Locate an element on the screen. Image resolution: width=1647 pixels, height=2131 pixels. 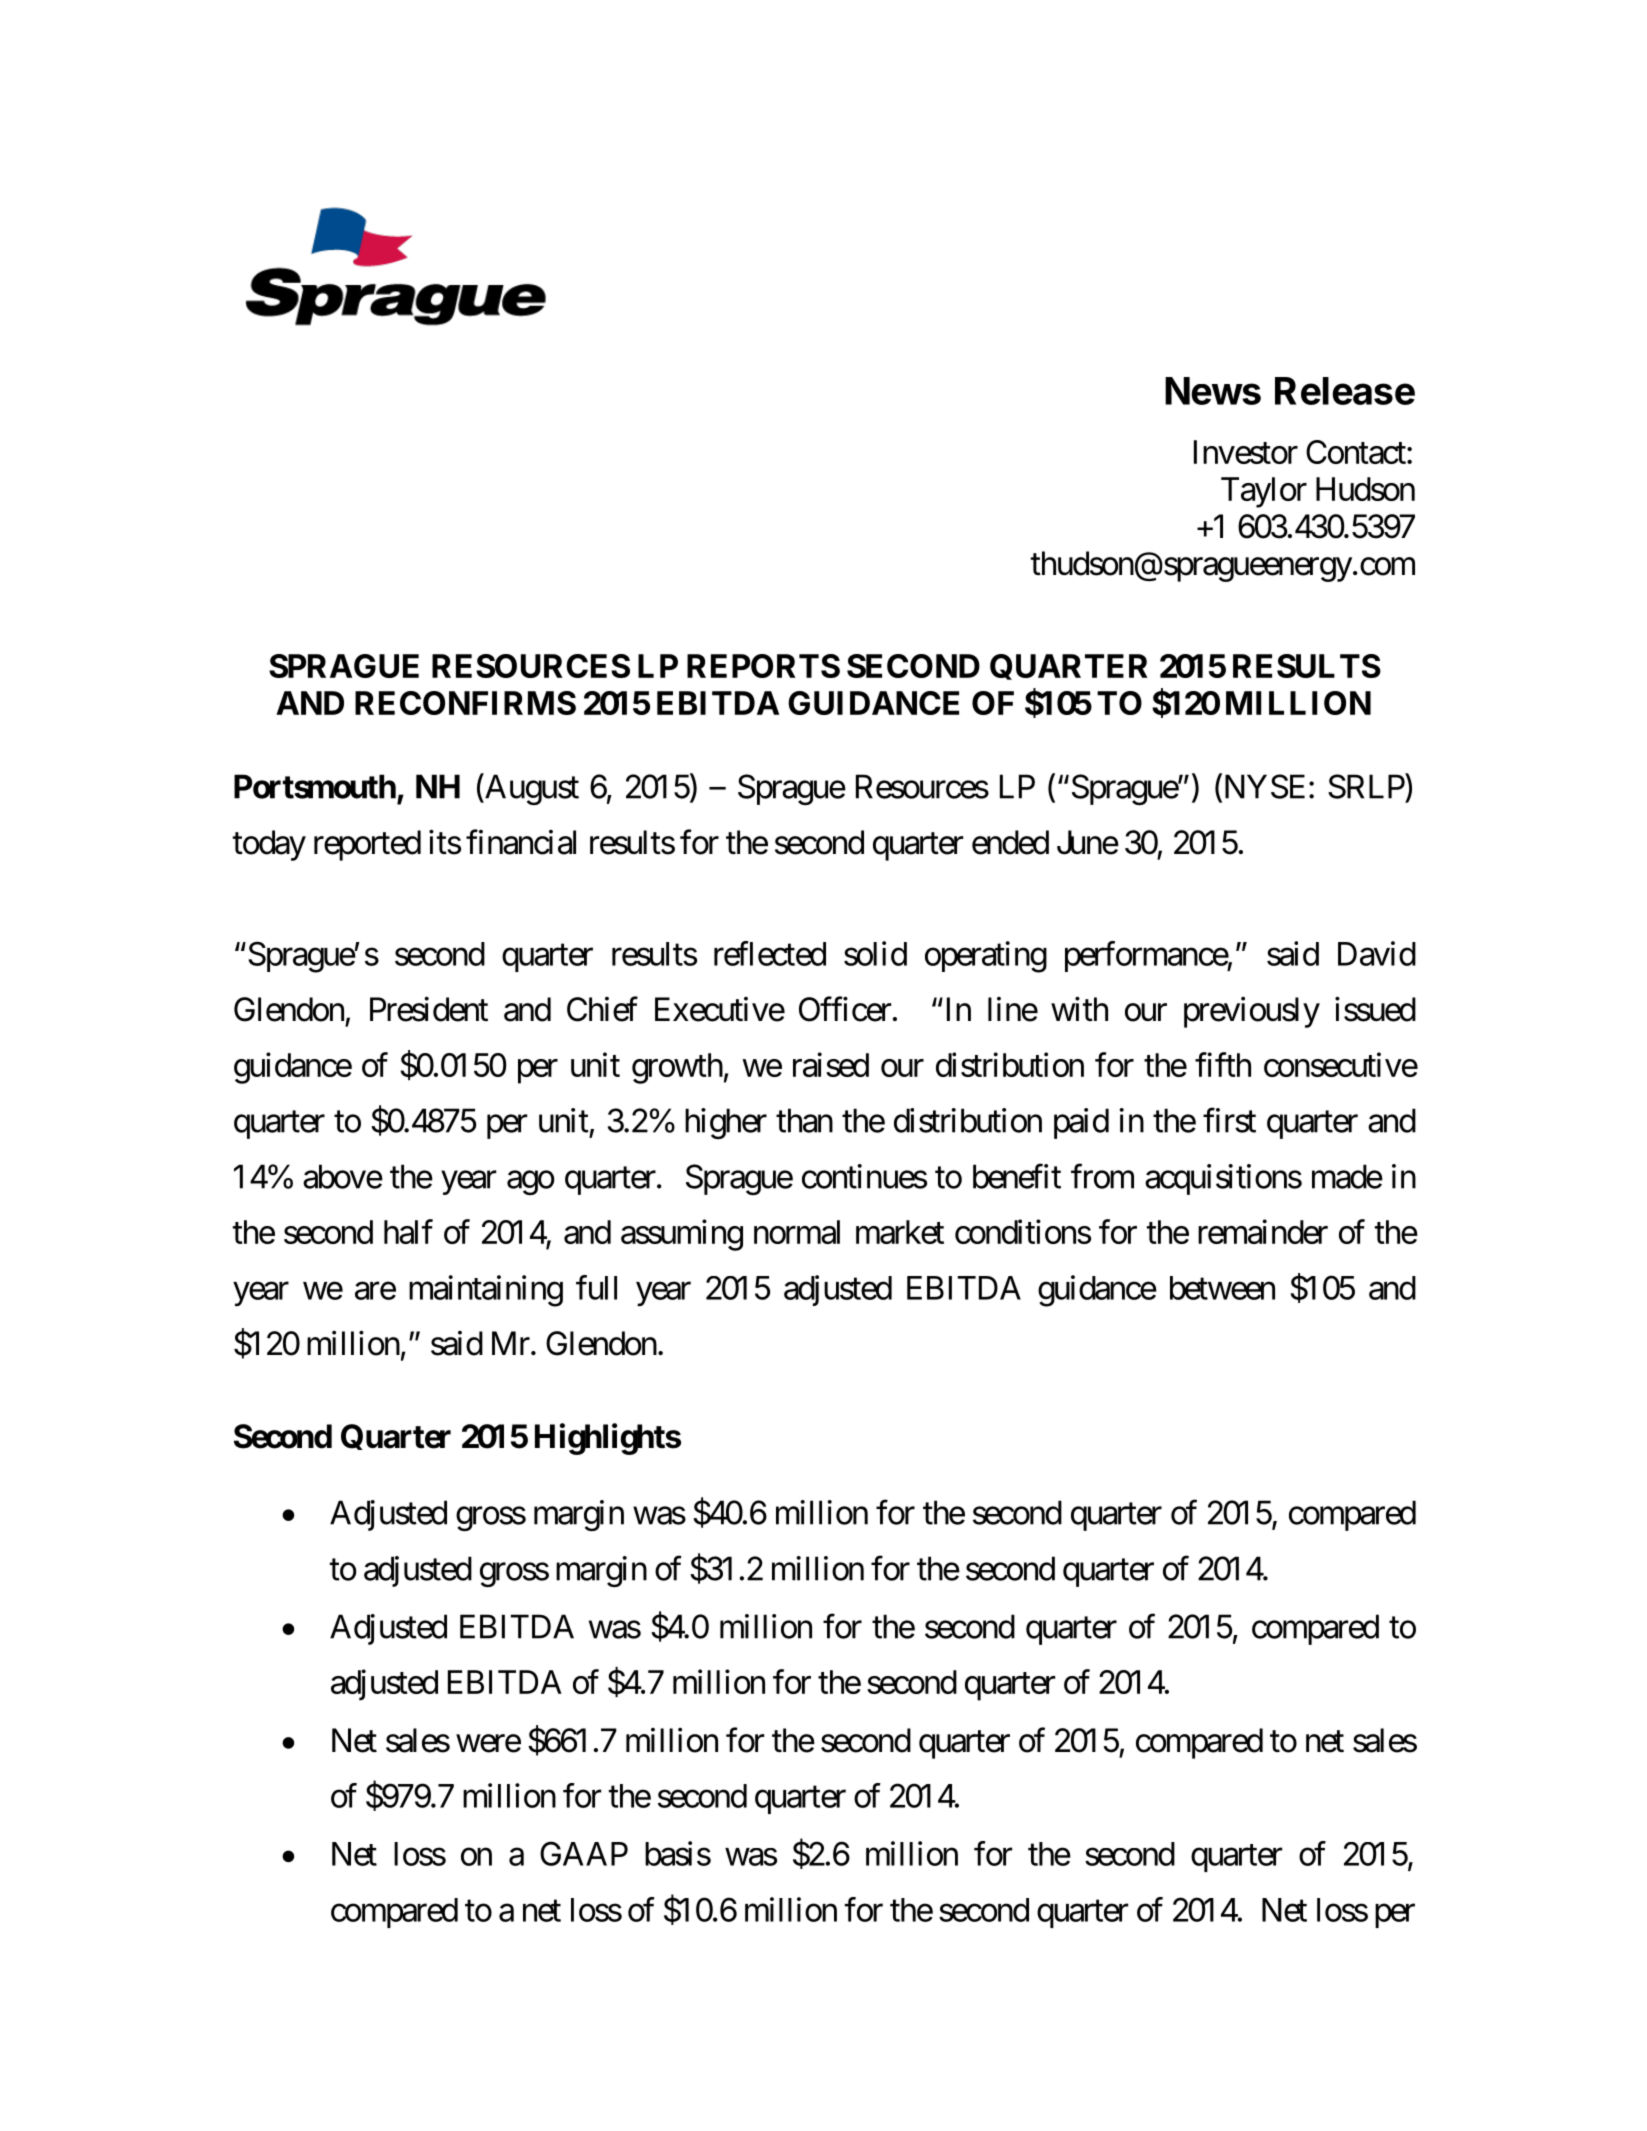
half is located at coordinates (408, 1231).
